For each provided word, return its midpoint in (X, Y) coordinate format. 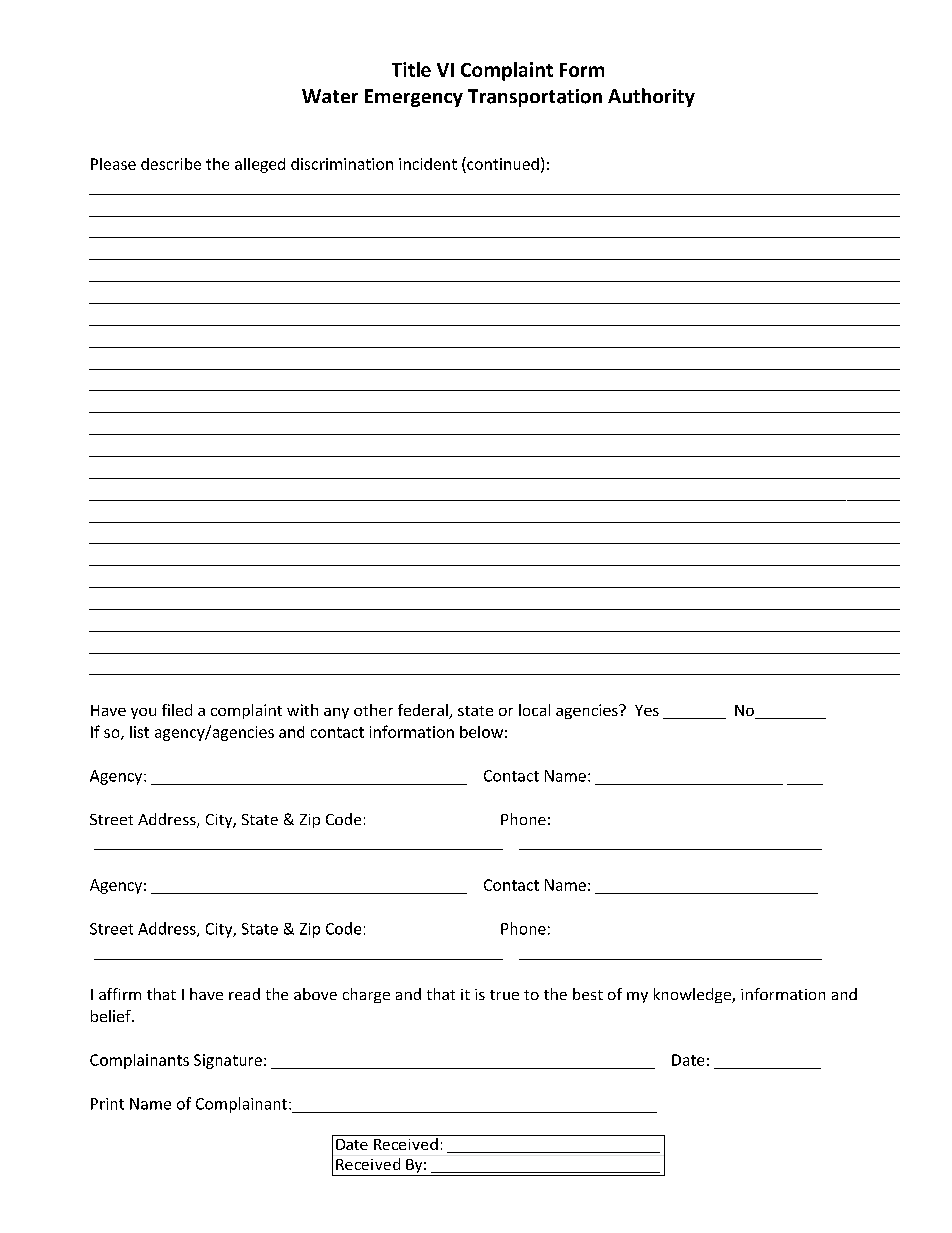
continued (502, 163)
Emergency (414, 98)
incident (428, 164)
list (139, 732)
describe (171, 164)
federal (424, 711)
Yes (647, 710)
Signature (228, 1061)
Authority (651, 97)
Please (113, 164)
